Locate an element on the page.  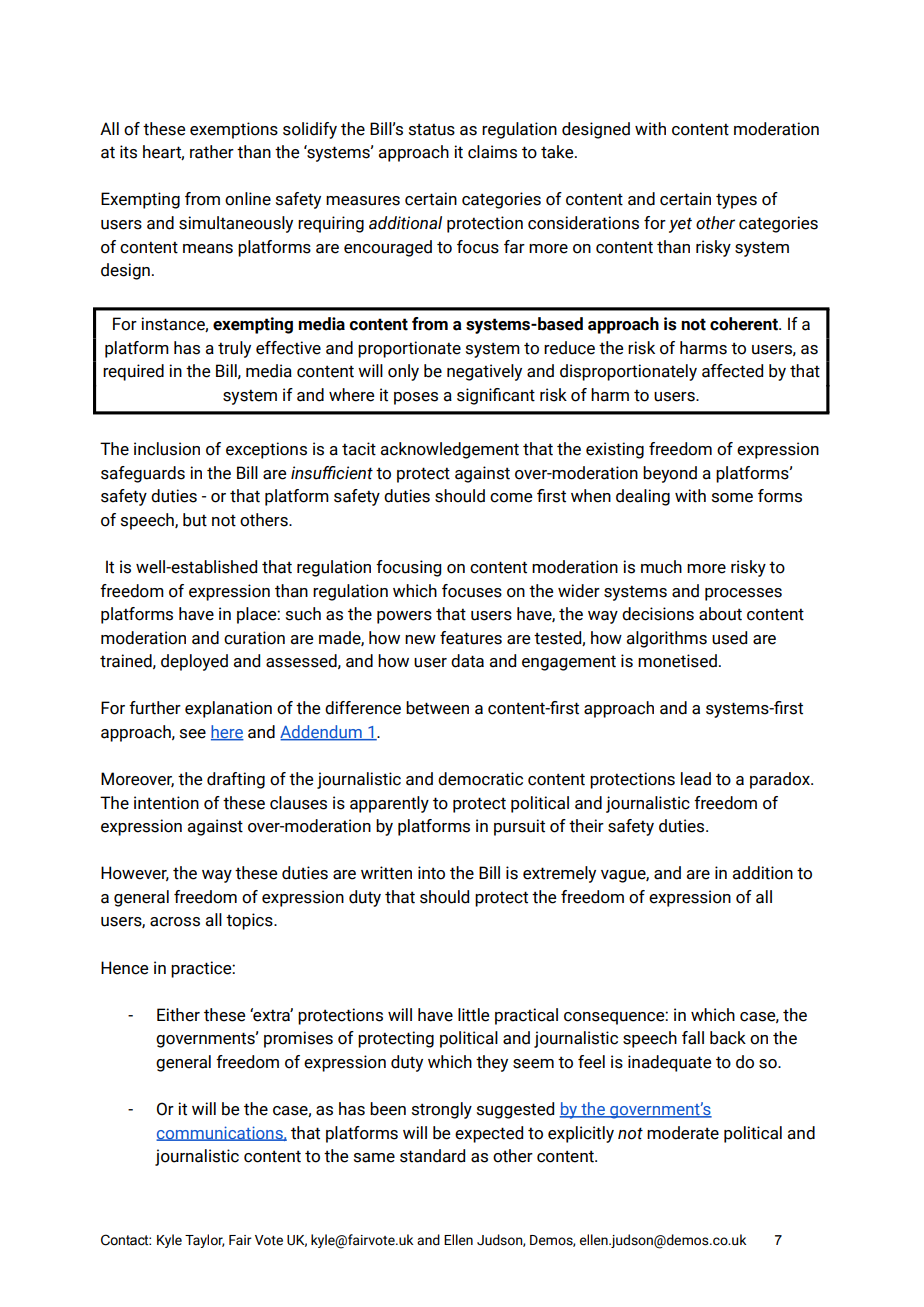
Taylor is located at coordinates (205, 1241).
